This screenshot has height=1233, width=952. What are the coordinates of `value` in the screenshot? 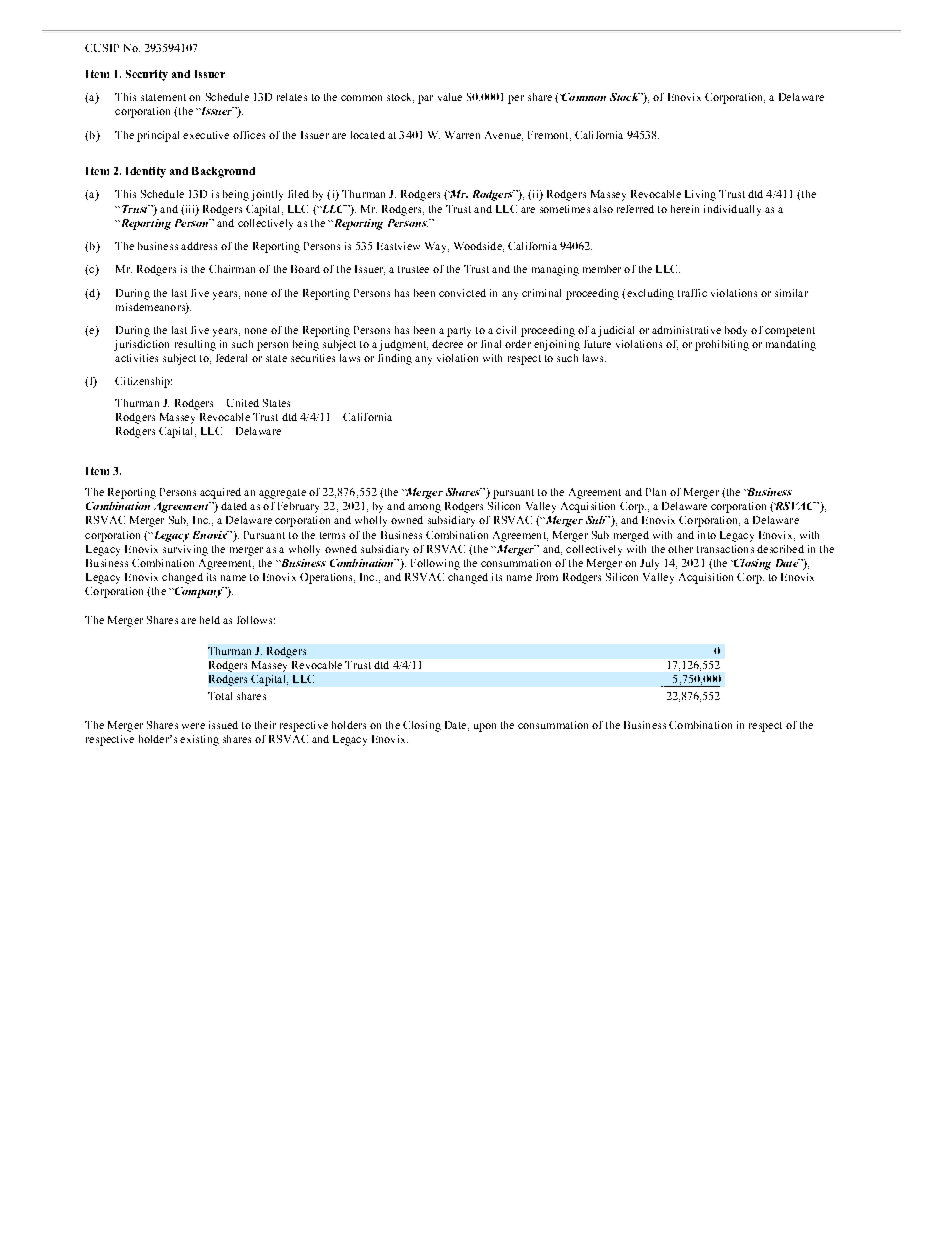 It's located at (450, 97).
